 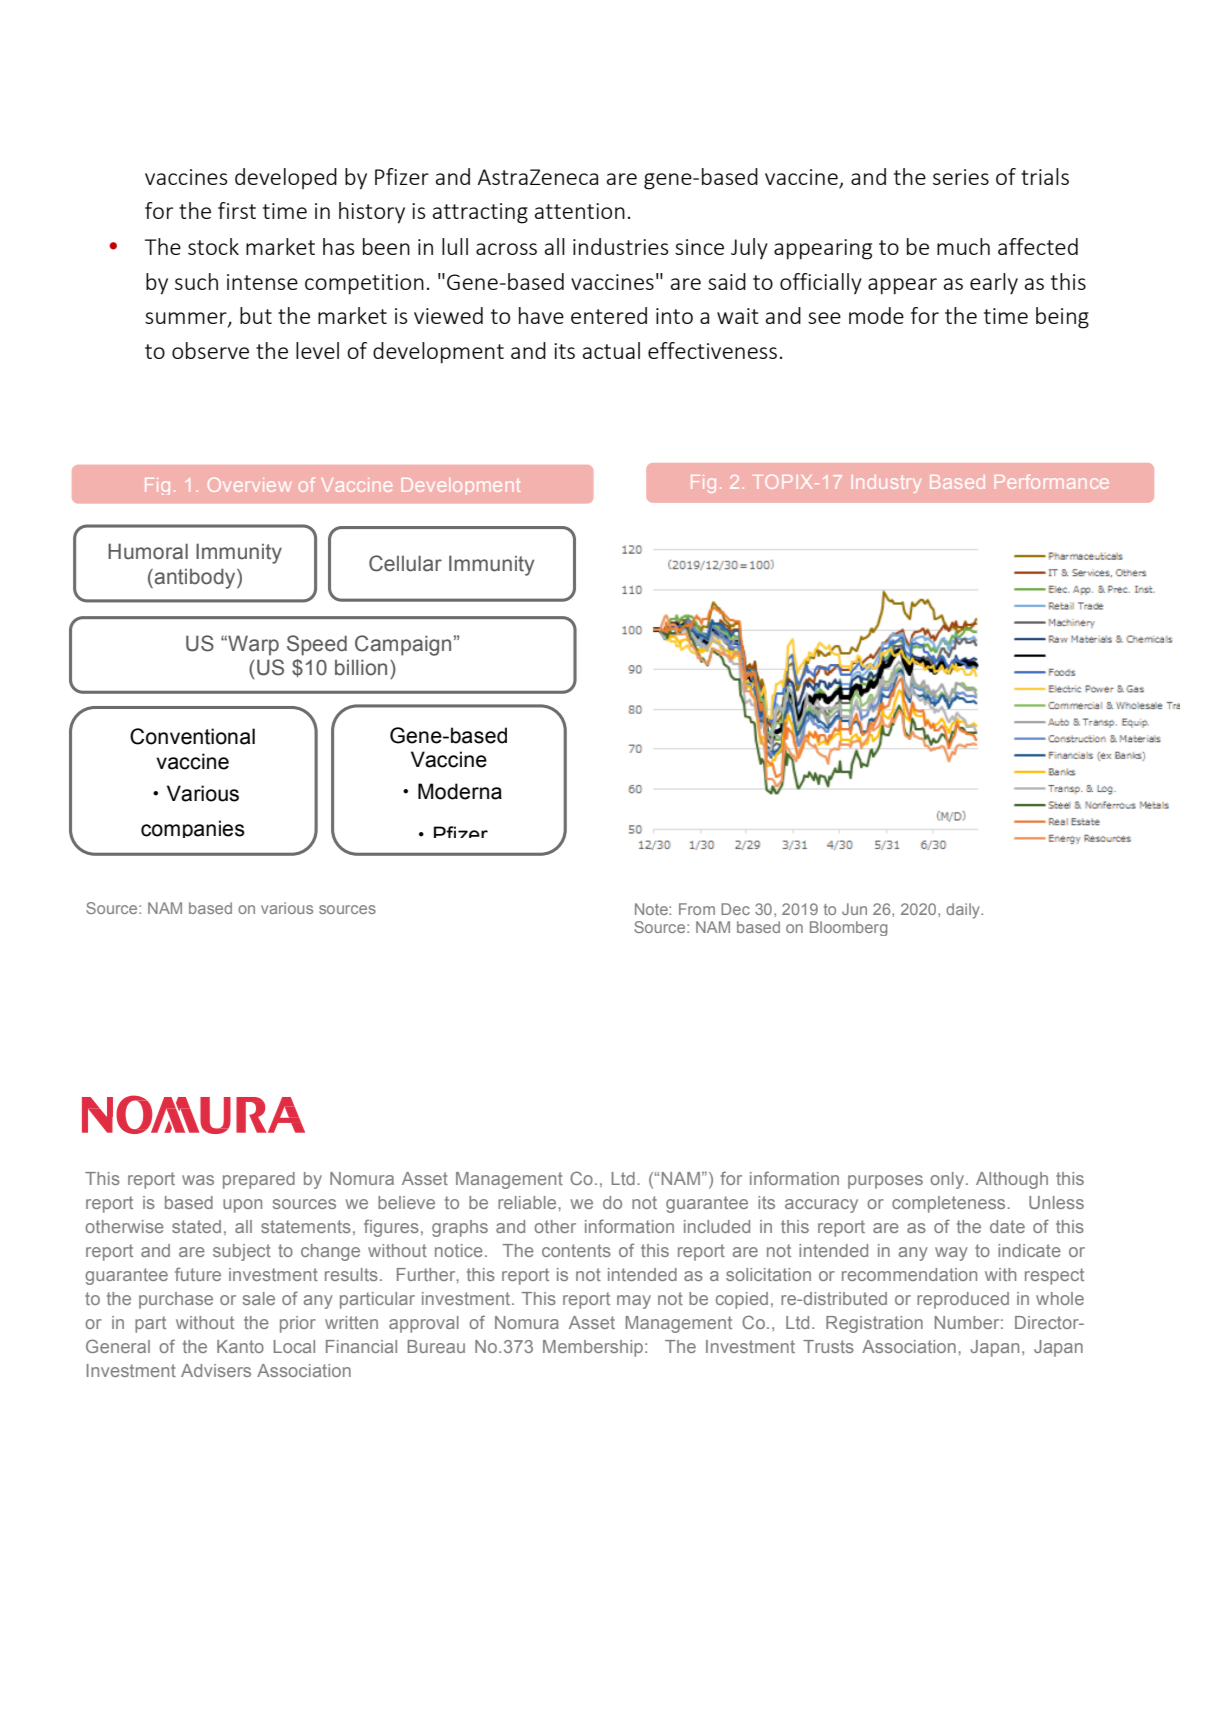 What do you see at coordinates (237, 210) in the screenshot?
I see `first` at bounding box center [237, 210].
